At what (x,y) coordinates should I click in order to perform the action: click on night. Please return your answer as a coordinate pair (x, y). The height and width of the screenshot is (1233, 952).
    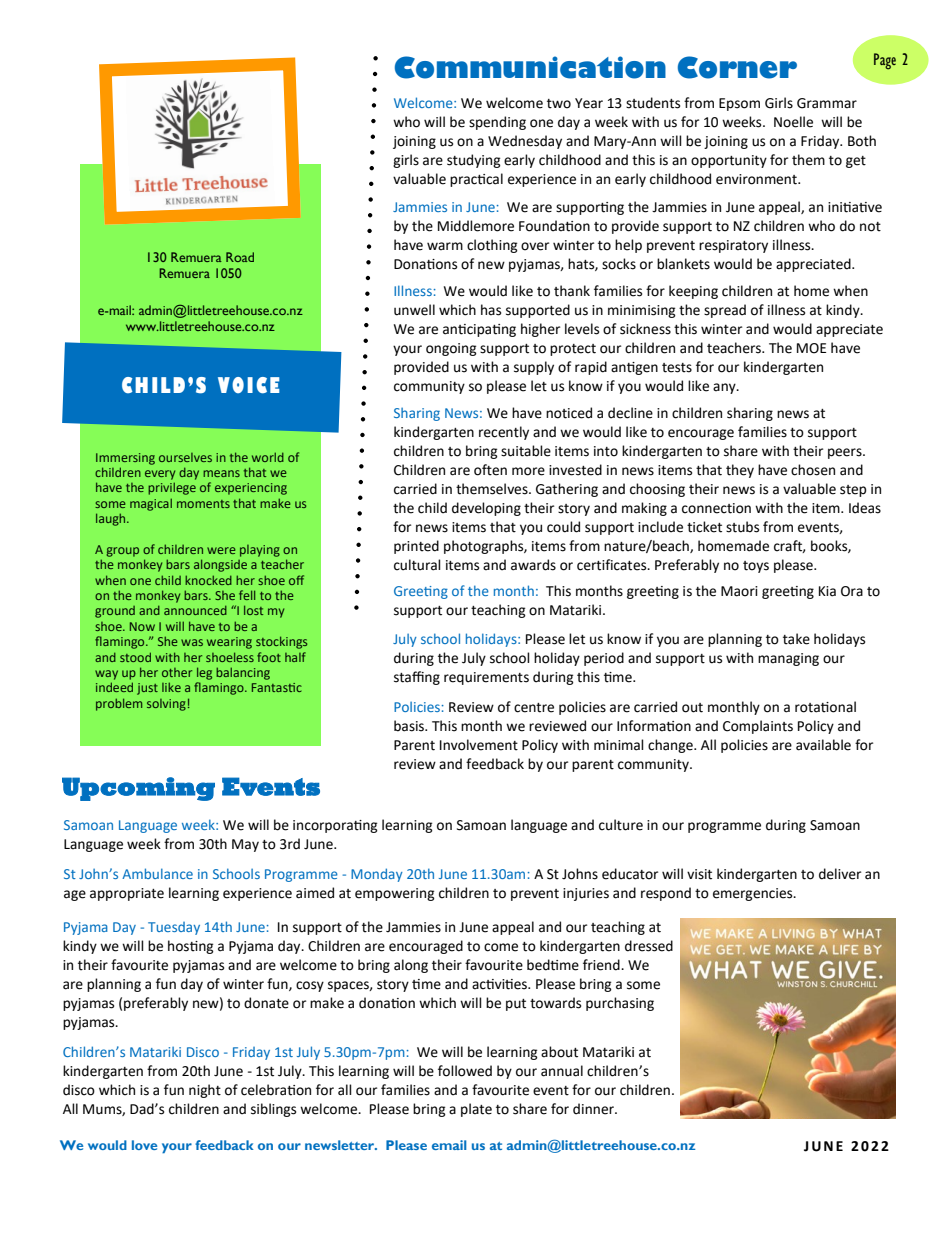
    Looking at the image, I should click on (205, 1091).
